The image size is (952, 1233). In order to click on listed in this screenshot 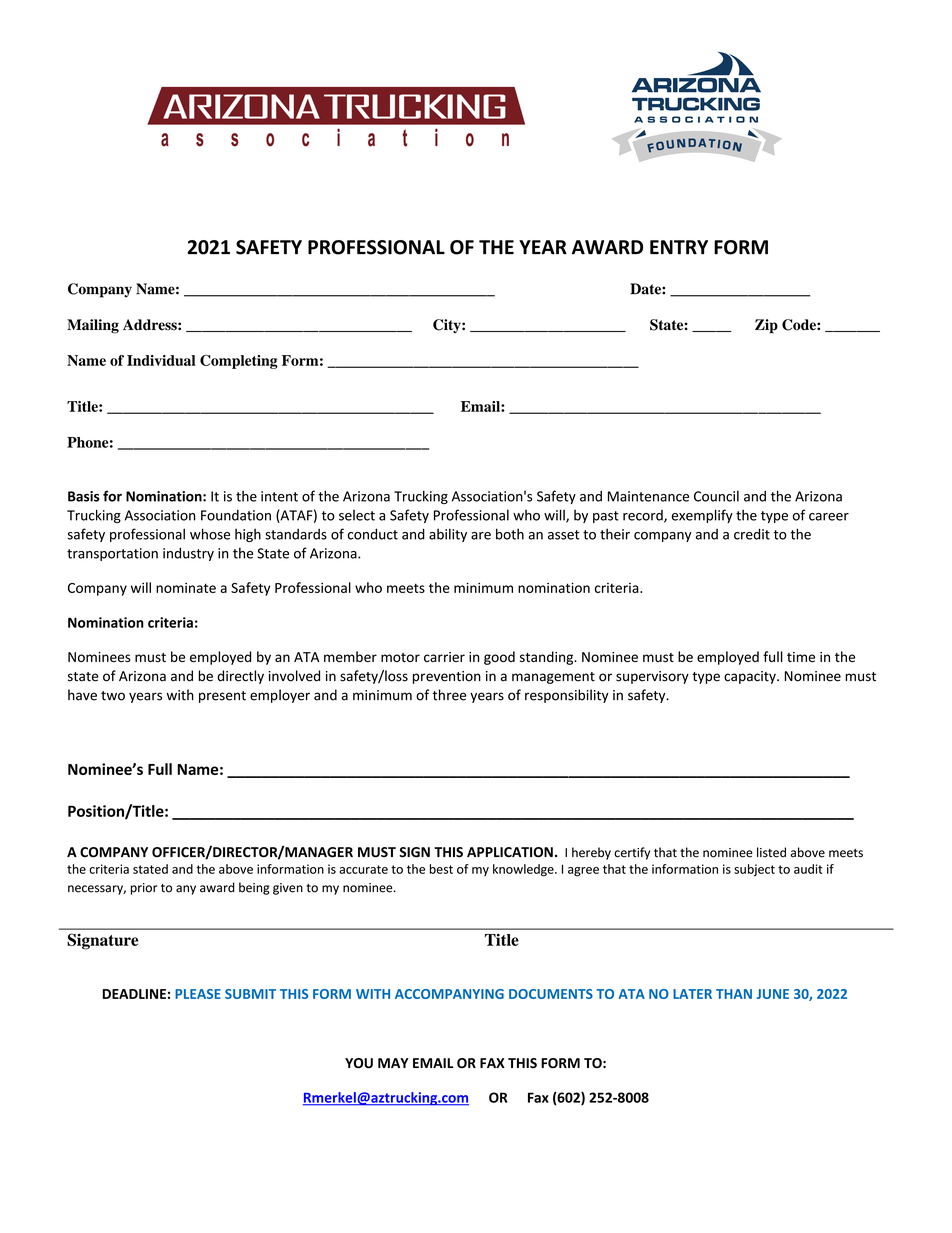, I will do `click(771, 852)`.
